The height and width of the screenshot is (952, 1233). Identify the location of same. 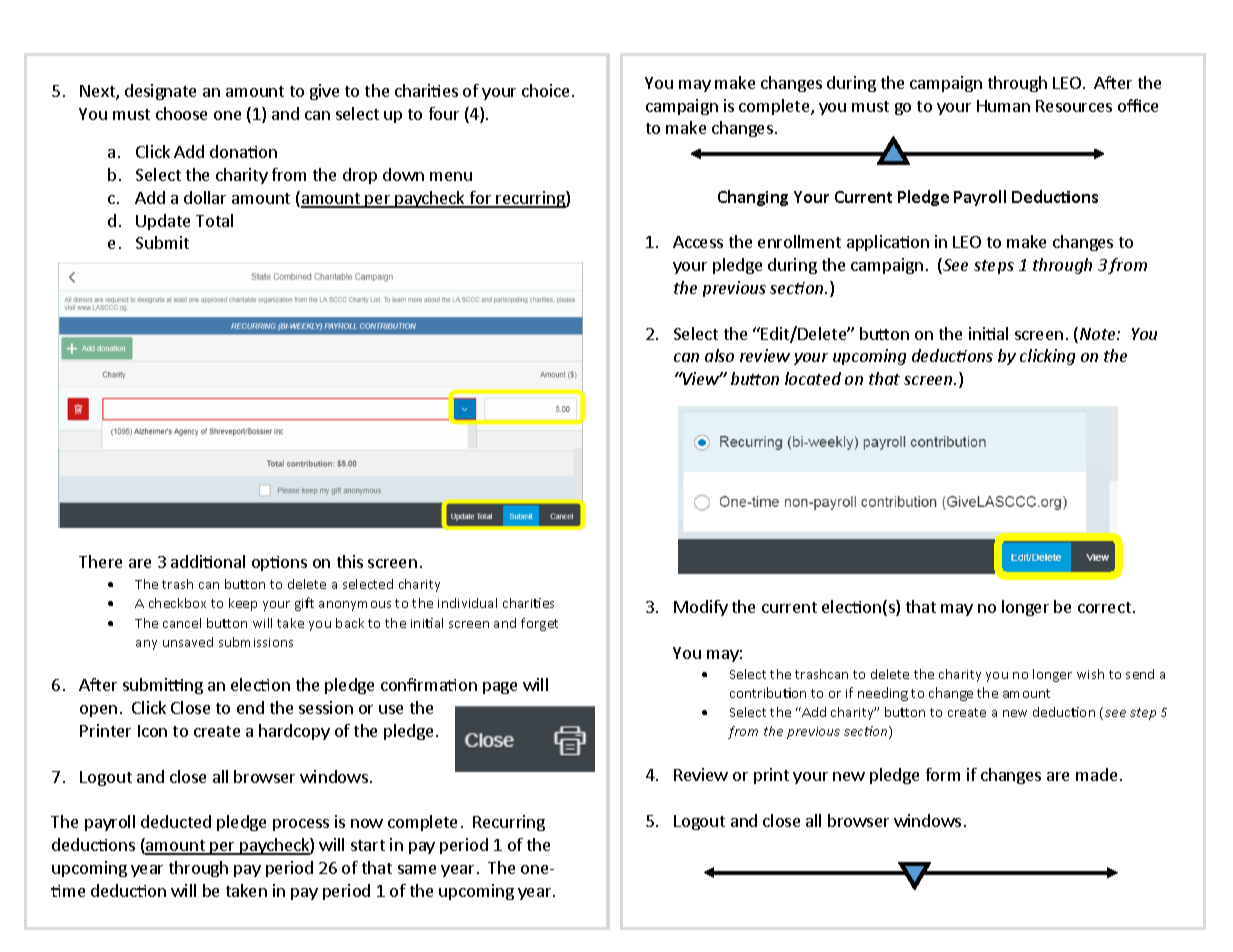
(417, 869).
